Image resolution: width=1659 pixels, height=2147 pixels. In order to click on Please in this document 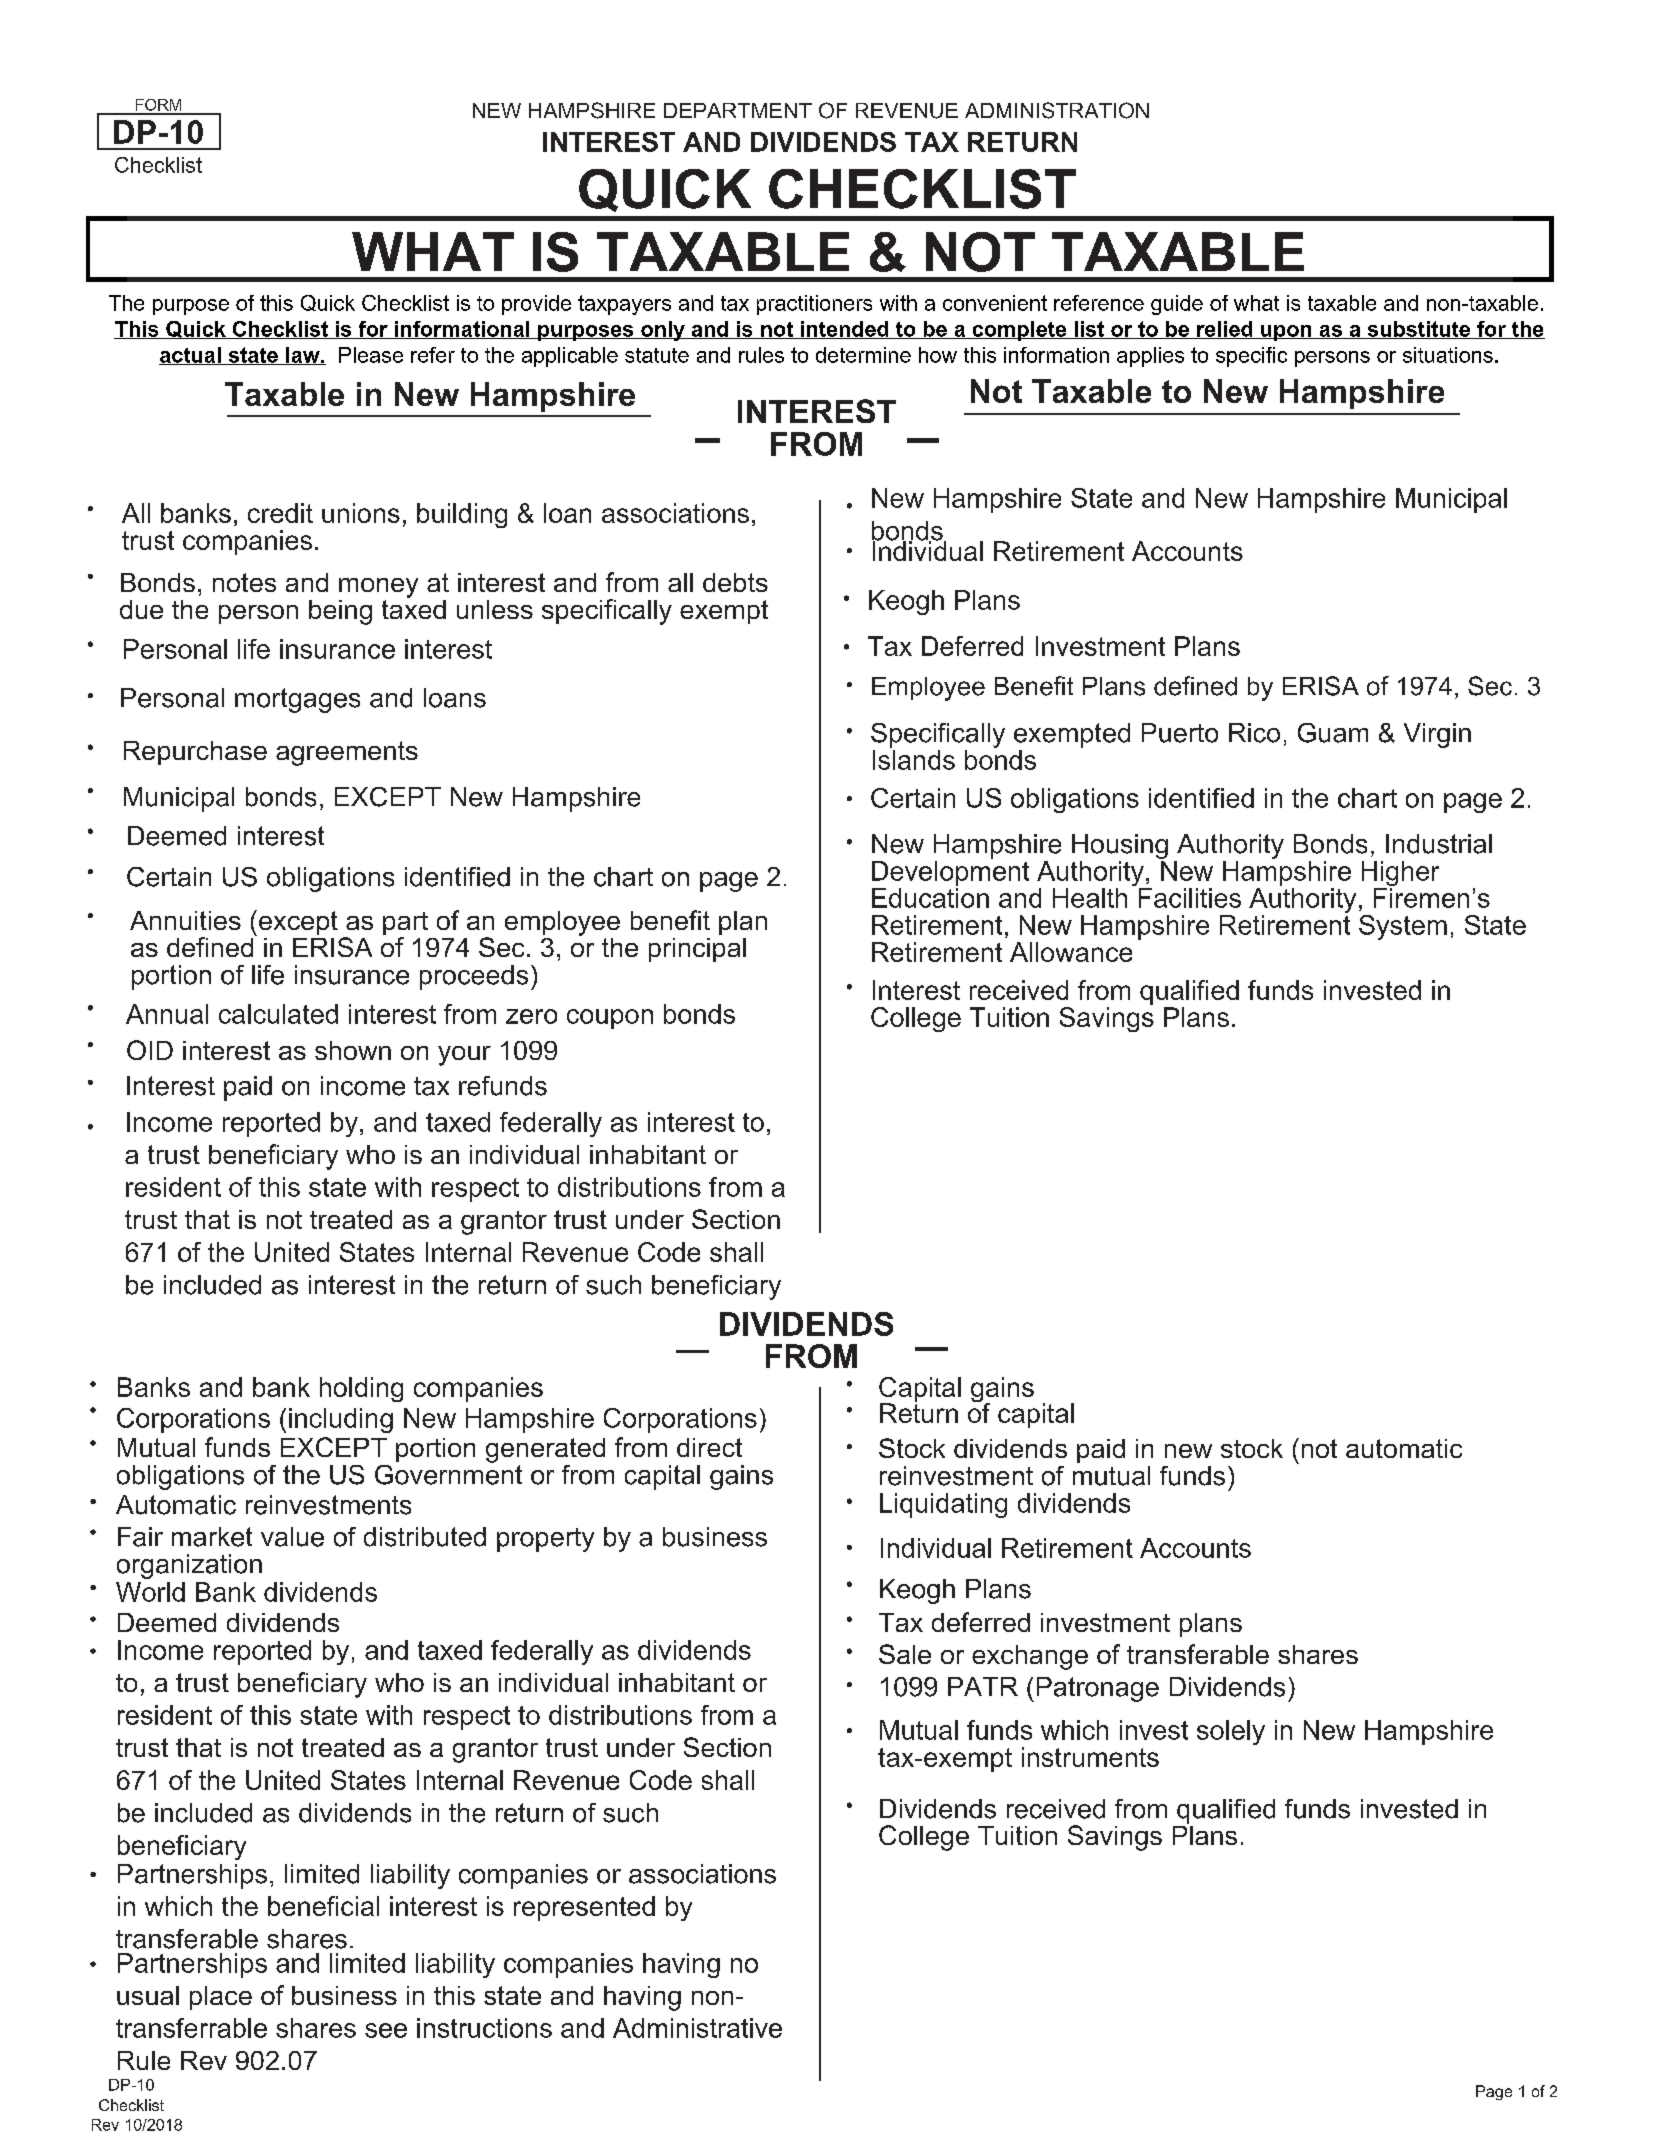, I will do `click(371, 355)`.
